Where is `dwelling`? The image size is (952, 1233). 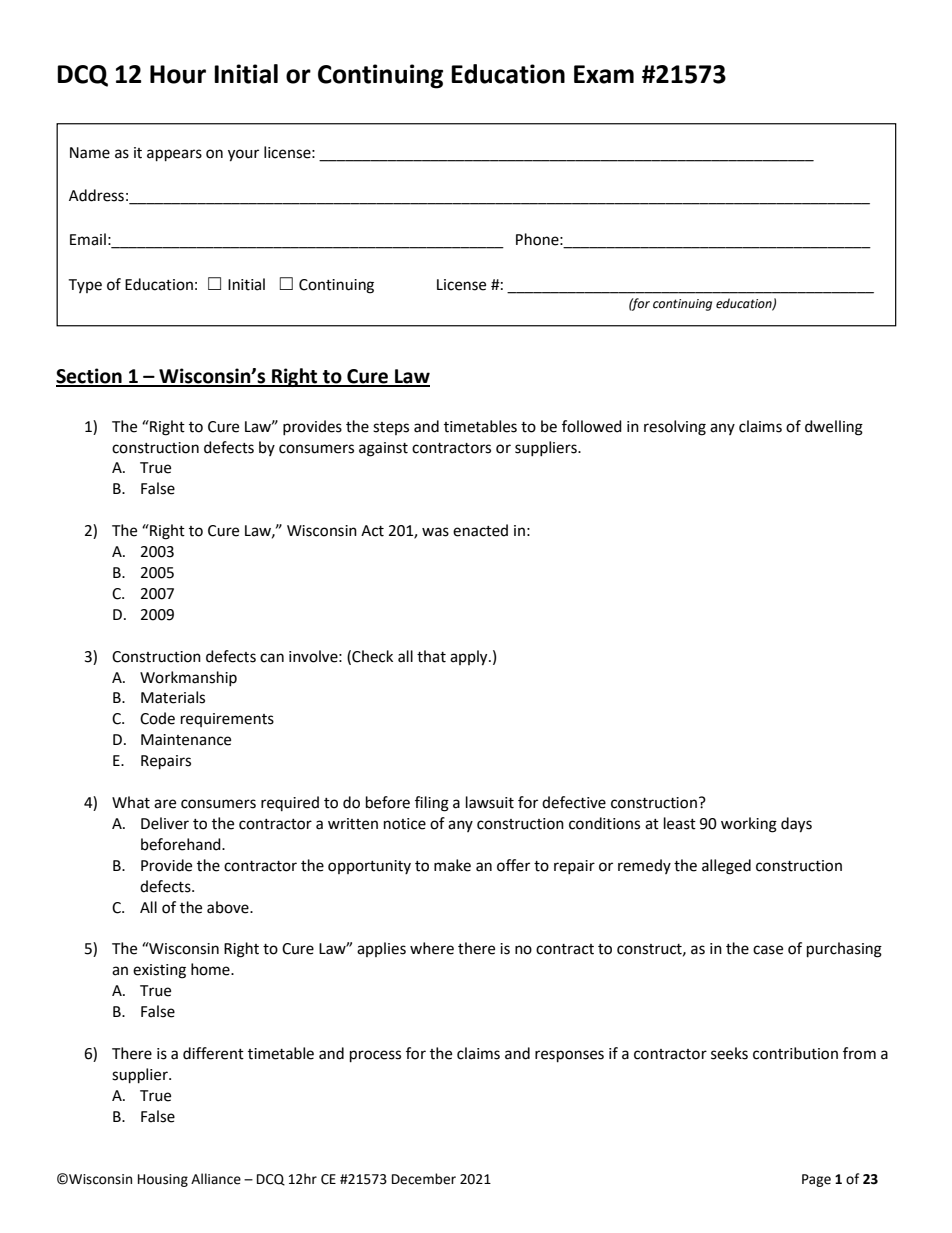 dwelling is located at coordinates (834, 428).
